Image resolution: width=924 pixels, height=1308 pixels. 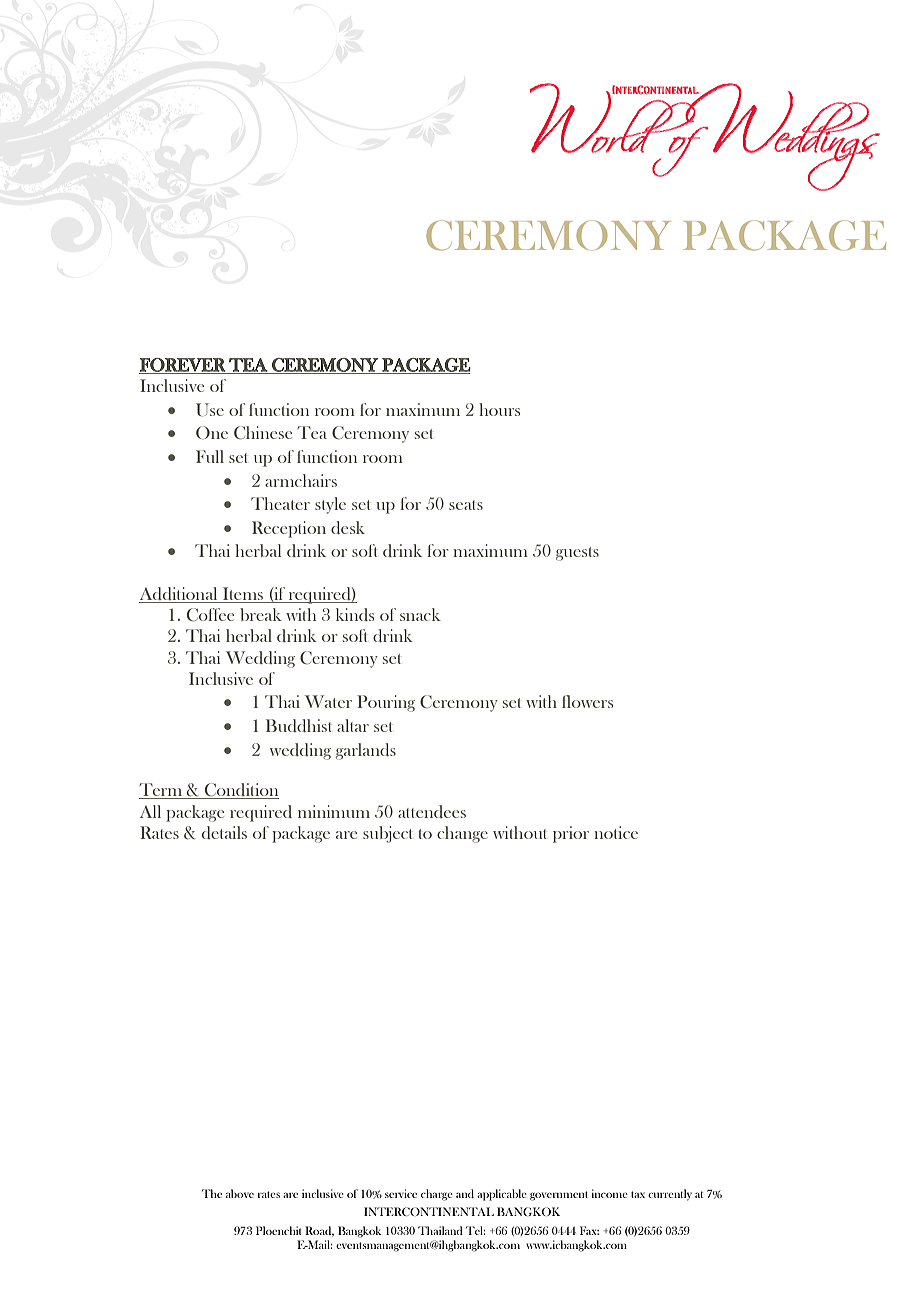 I want to click on hours, so click(x=499, y=409).
